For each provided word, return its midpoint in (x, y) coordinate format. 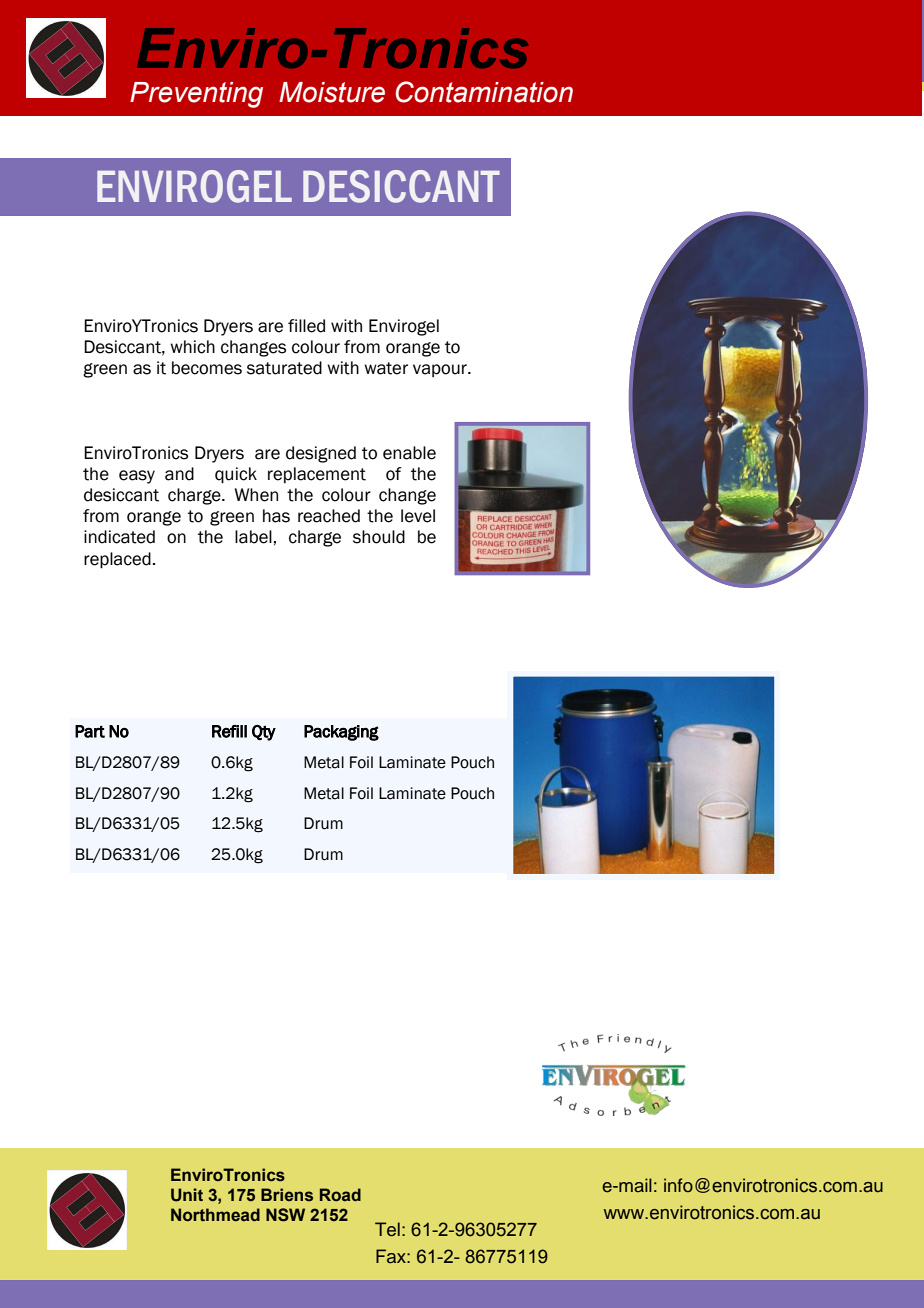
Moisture (332, 92)
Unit (187, 1195)
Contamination (484, 92)
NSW (285, 1215)
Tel (387, 1229)
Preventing (196, 95)
